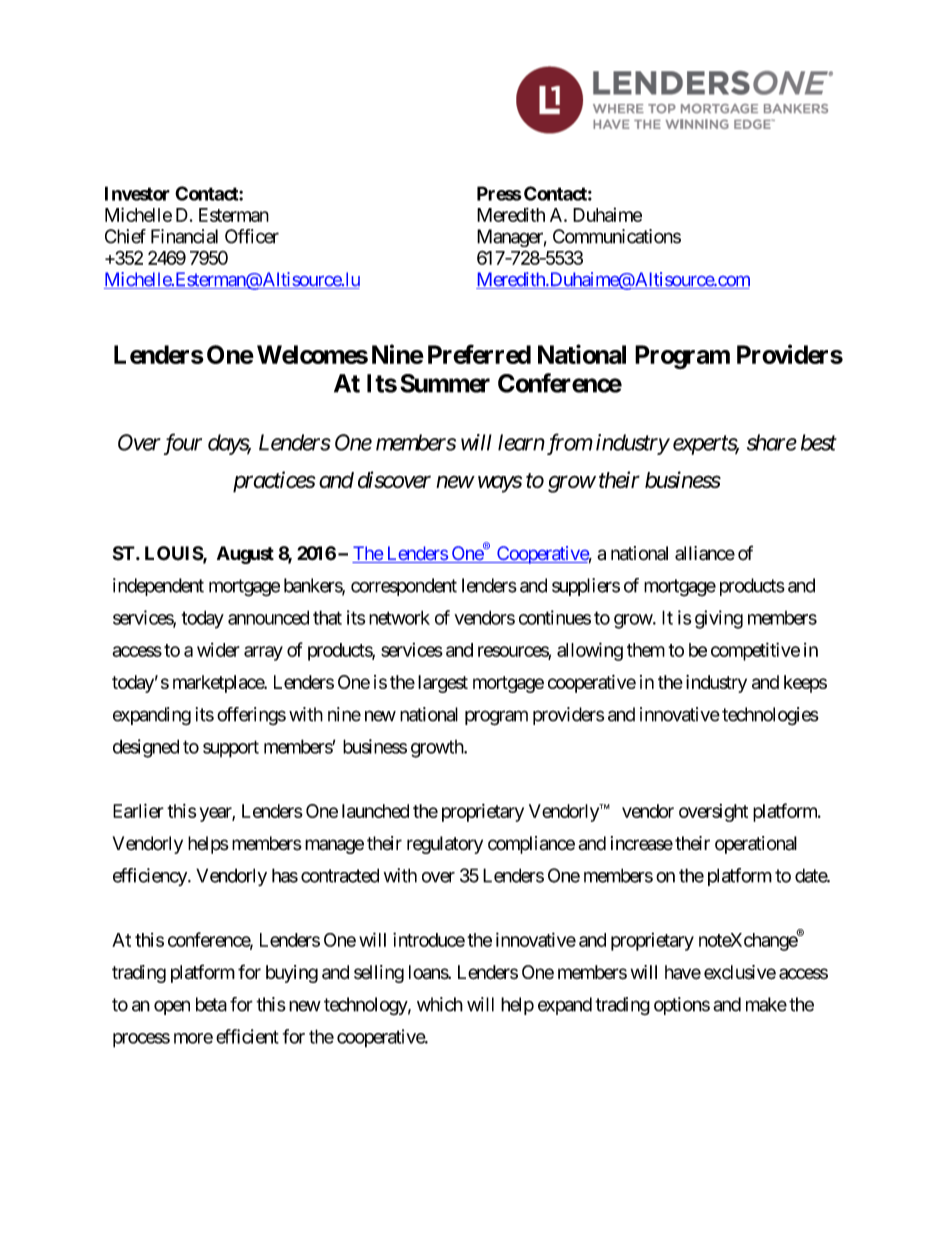 Image resolution: width=952 pixels, height=1233 pixels. Describe the element at coordinates (231, 749) in the page. I see `support` at that location.
